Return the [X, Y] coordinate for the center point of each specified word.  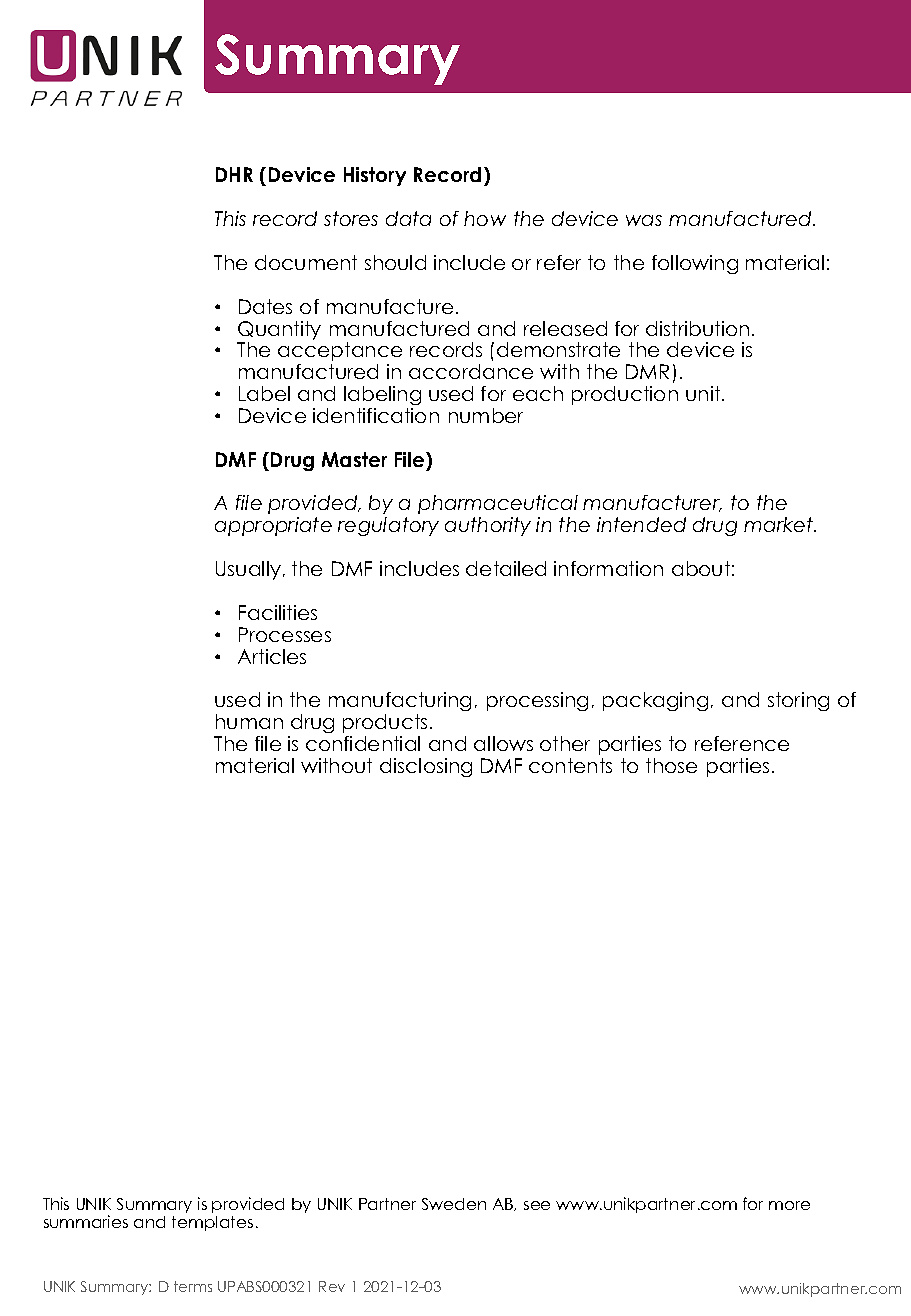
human [249, 721]
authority [488, 526]
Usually [250, 570]
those [671, 765]
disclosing [426, 767]
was [644, 220]
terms [193, 1286]
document [306, 262]
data [408, 218]
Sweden [454, 1204]
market [779, 524]
